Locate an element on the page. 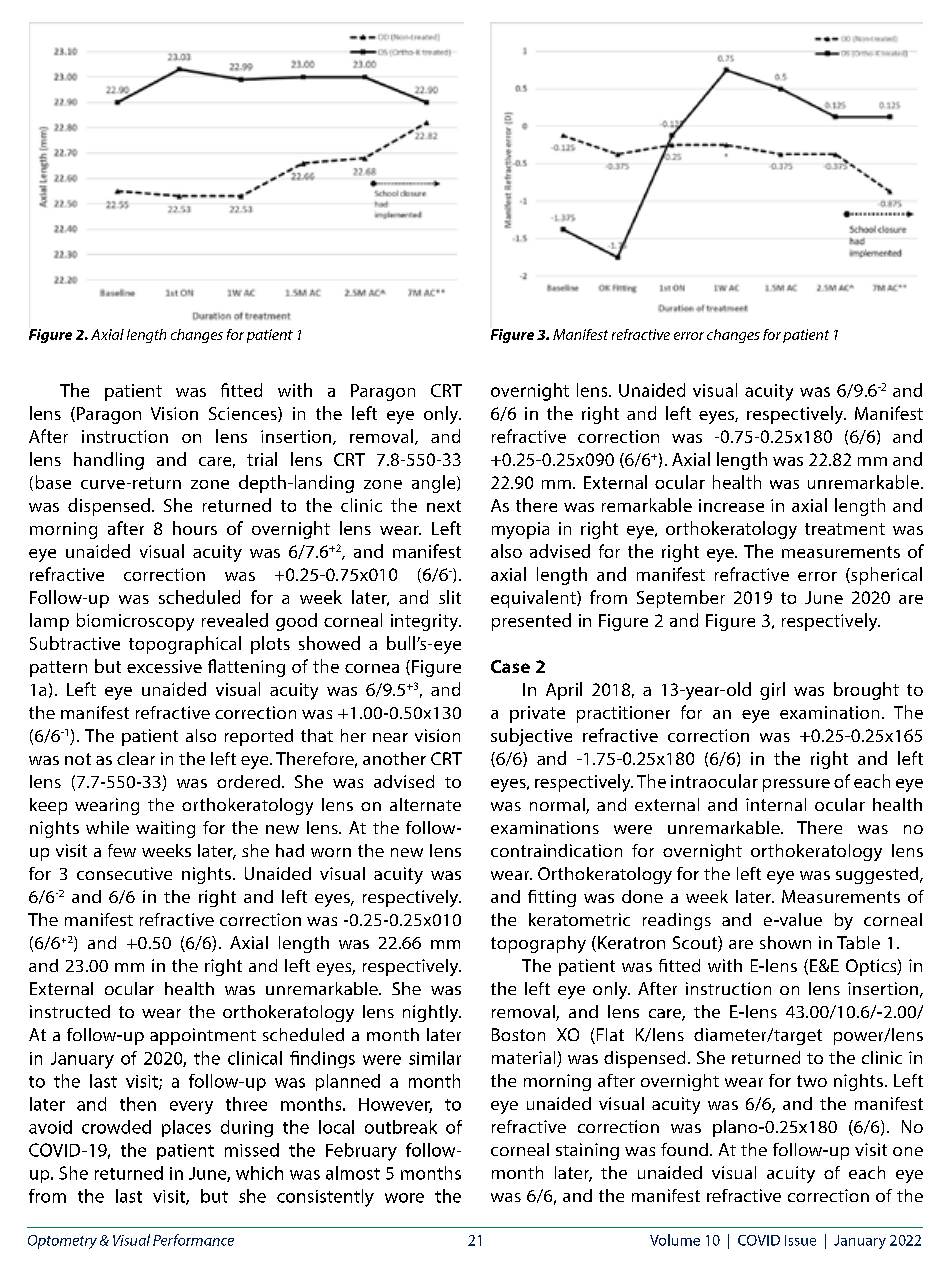  waiting is located at coordinates (165, 829).
